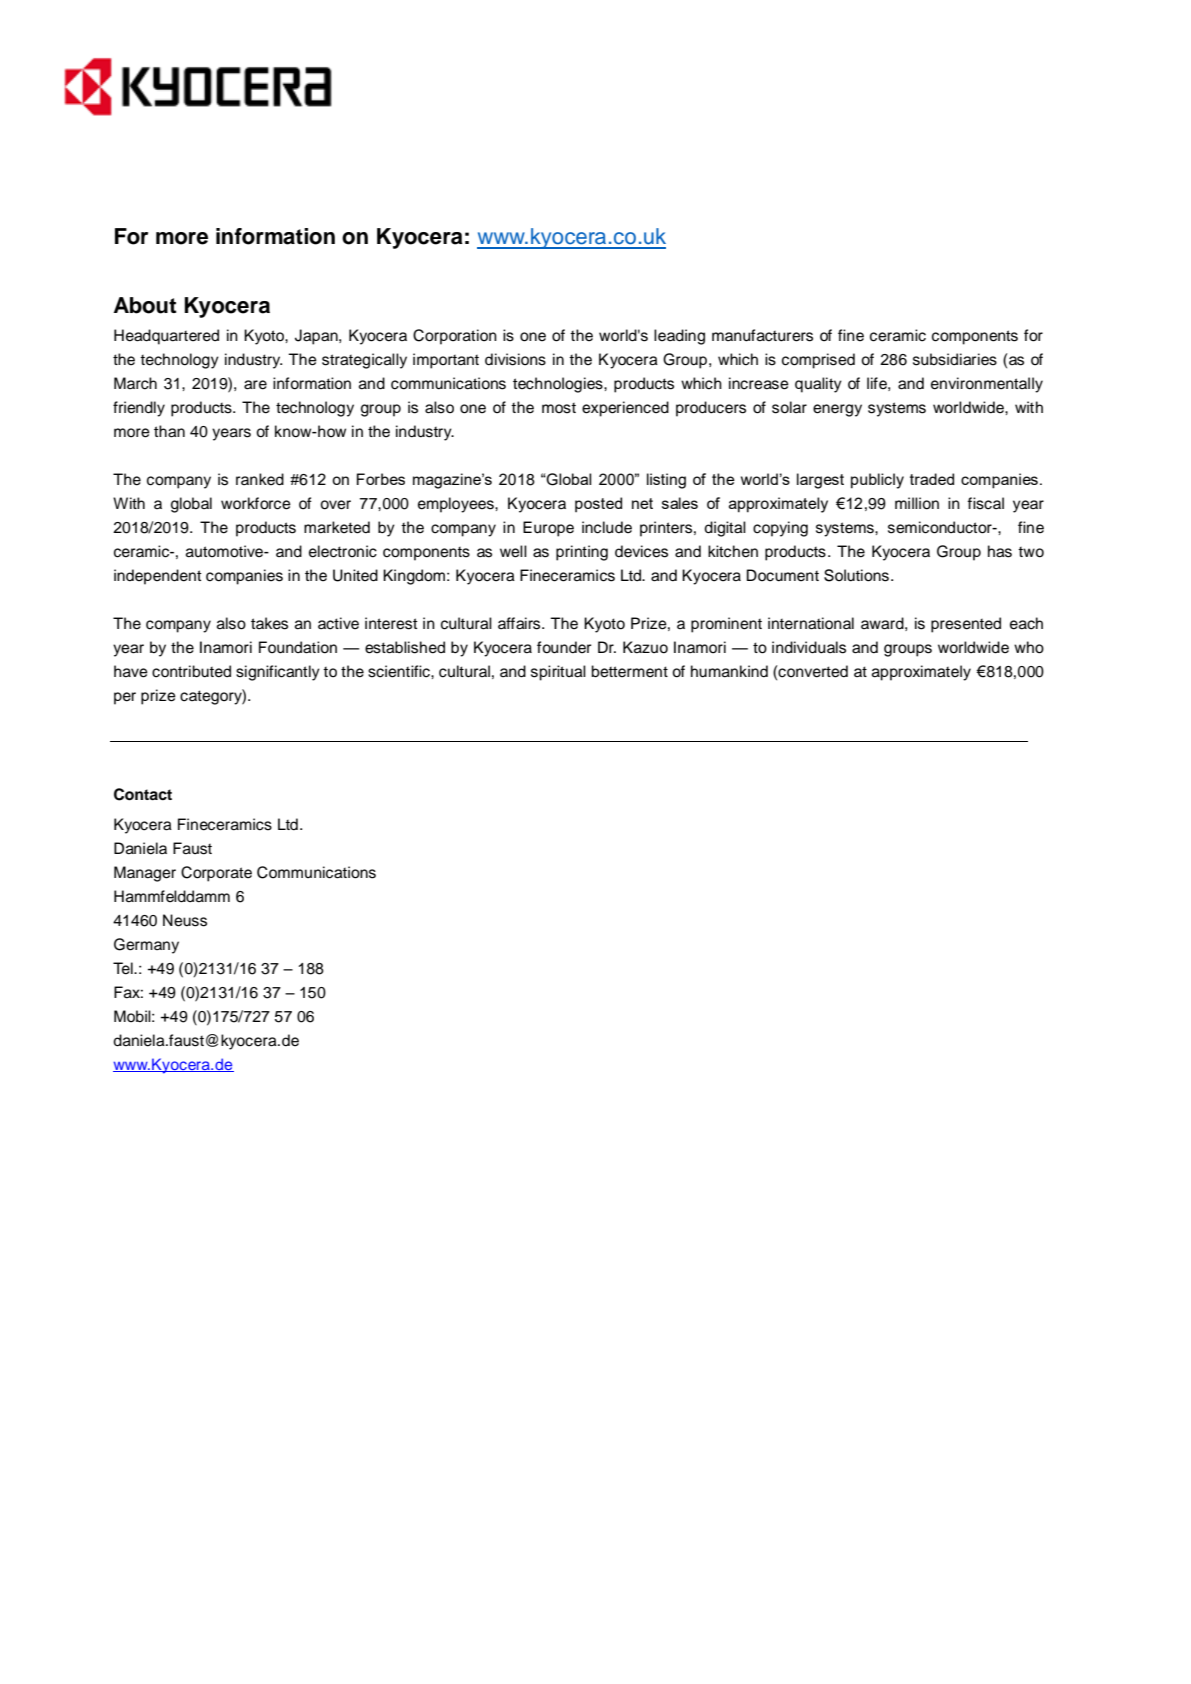 This screenshot has width=1191, height=1684. What do you see at coordinates (558, 673) in the screenshot?
I see `spiritual` at bounding box center [558, 673].
